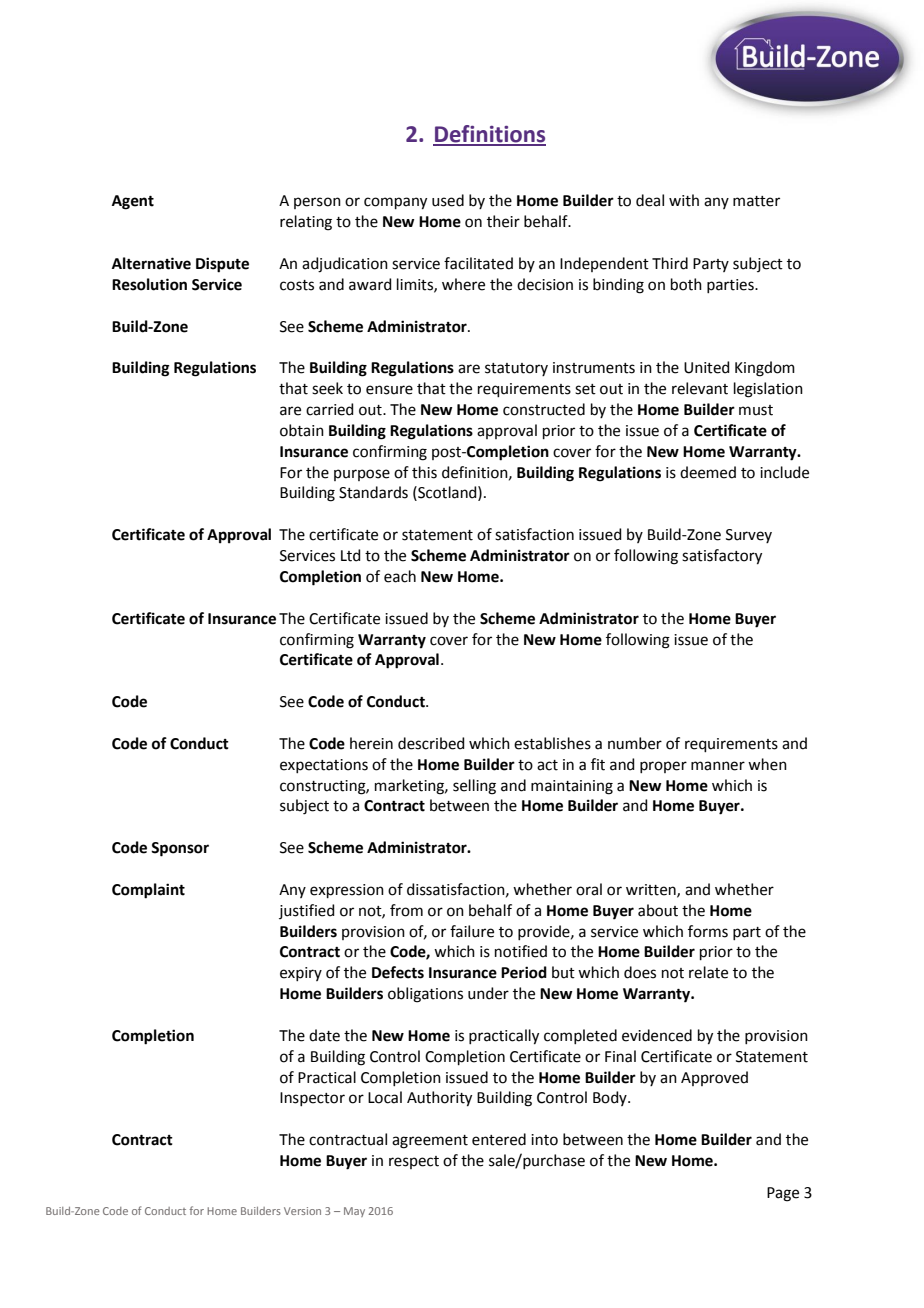 The image size is (924, 1308). I want to click on forms, so click(708, 931).
